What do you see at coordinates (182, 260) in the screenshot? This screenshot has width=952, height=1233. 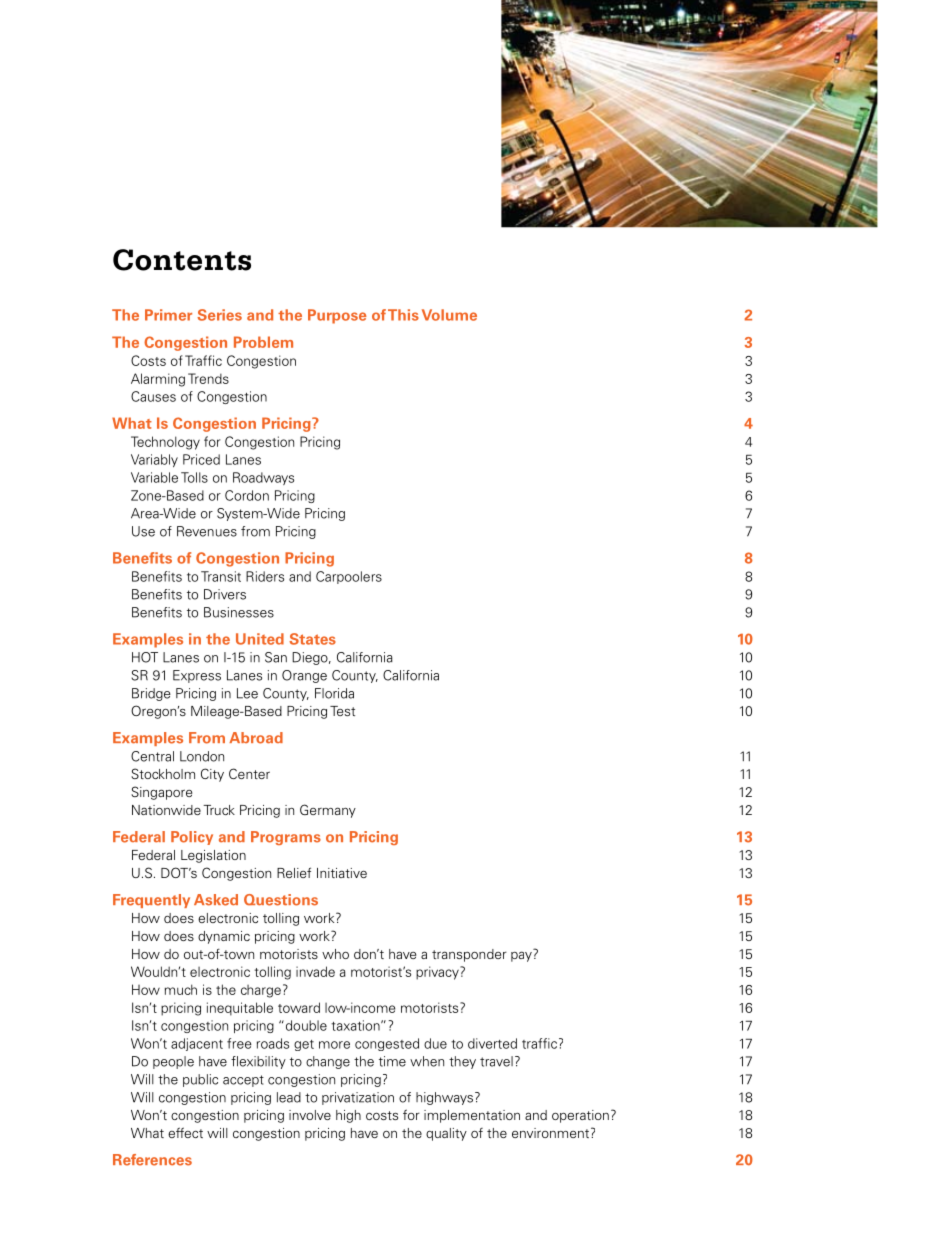 I see `Contents` at bounding box center [182, 260].
